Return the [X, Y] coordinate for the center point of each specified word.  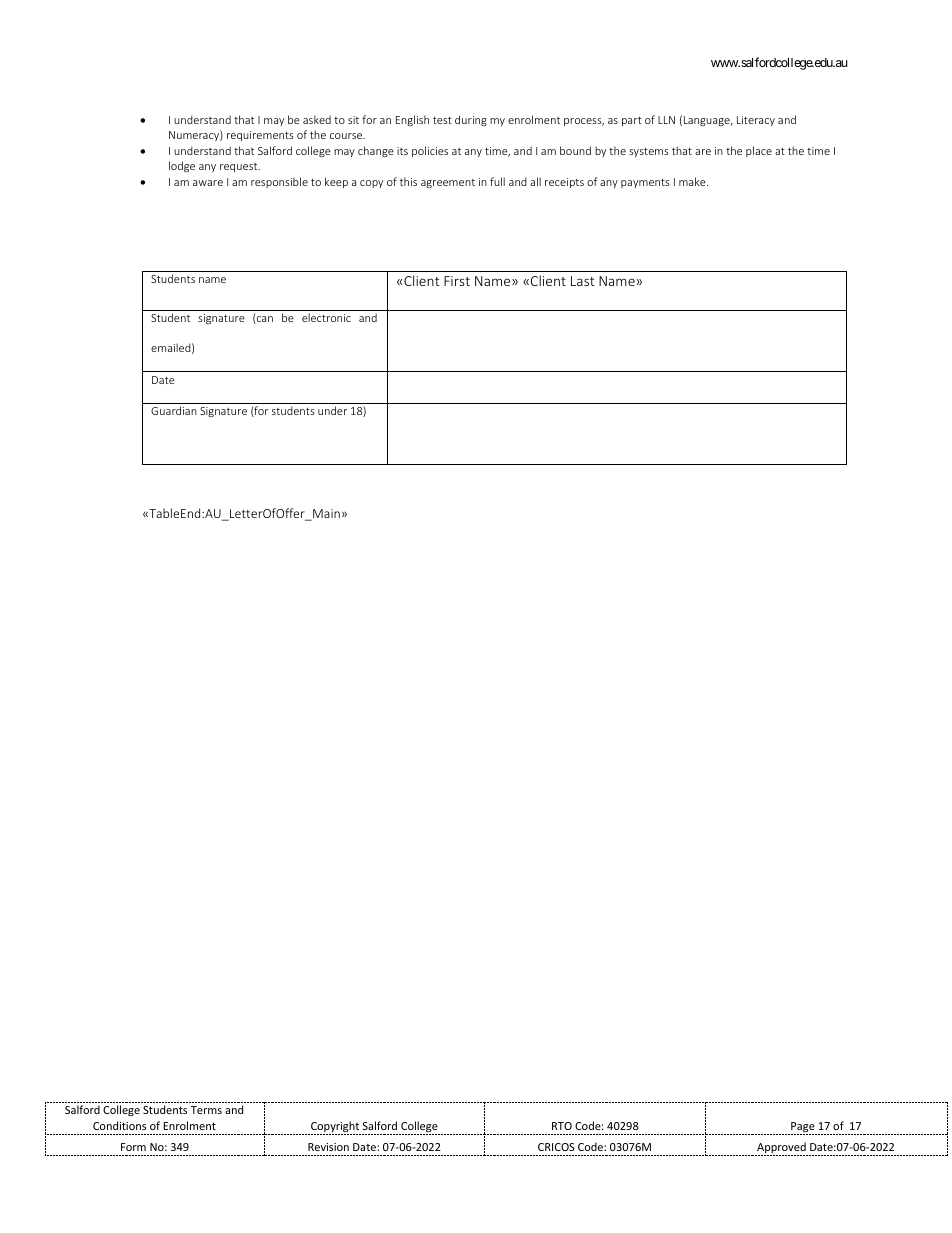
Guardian [174, 410]
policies [430, 151]
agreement [448, 183]
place [759, 151]
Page [803, 1128]
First [457, 281]
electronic [326, 317]
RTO [562, 1126]
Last [583, 281]
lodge [182, 167]
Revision [328, 1147]
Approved [781, 1149]
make [693, 181]
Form [133, 1147]
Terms [206, 1110]
